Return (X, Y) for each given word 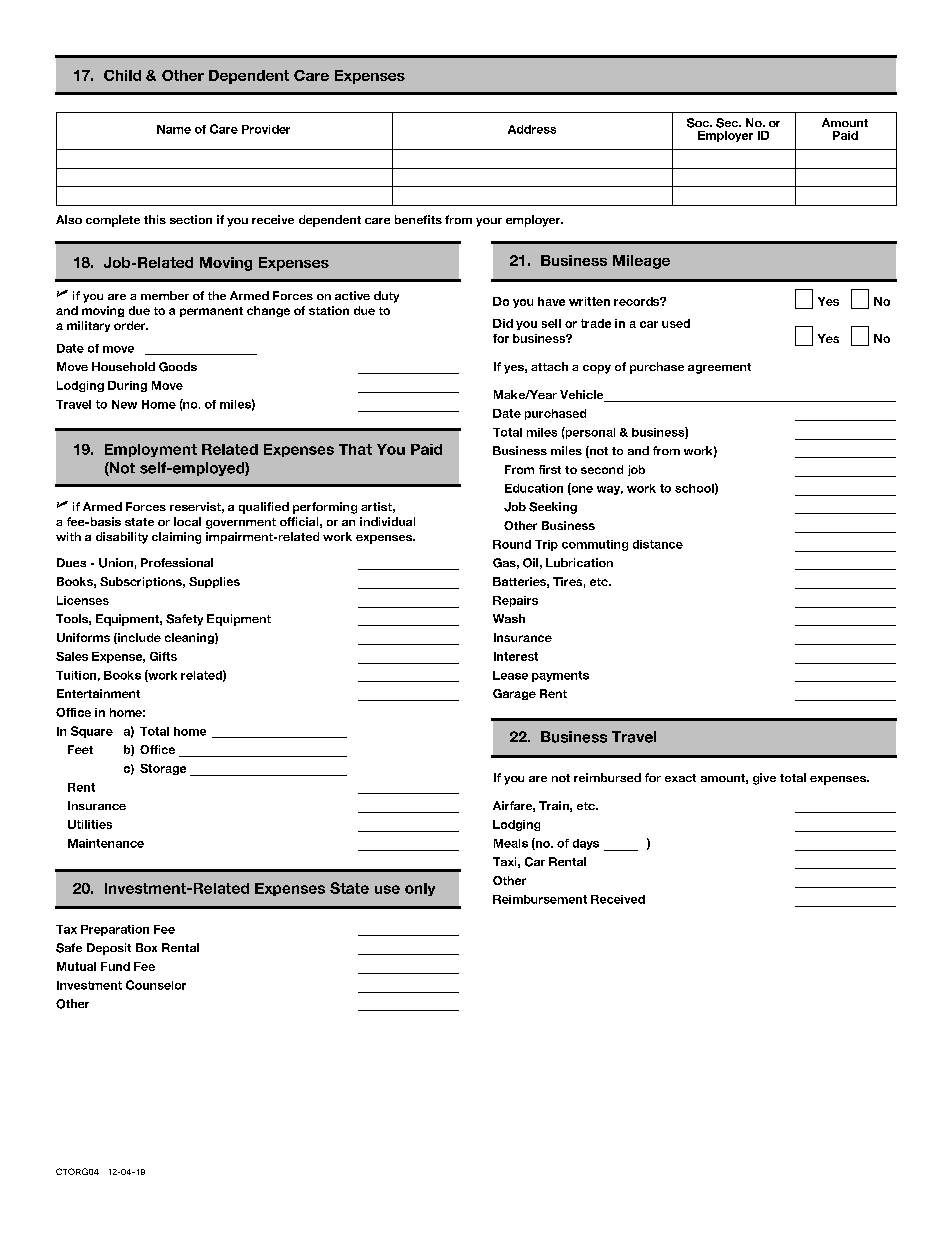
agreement (719, 368)
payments (560, 676)
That (355, 449)
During (127, 386)
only (420, 889)
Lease (510, 675)
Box (146, 947)
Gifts (163, 656)
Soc (699, 123)
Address (532, 129)
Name (174, 129)
